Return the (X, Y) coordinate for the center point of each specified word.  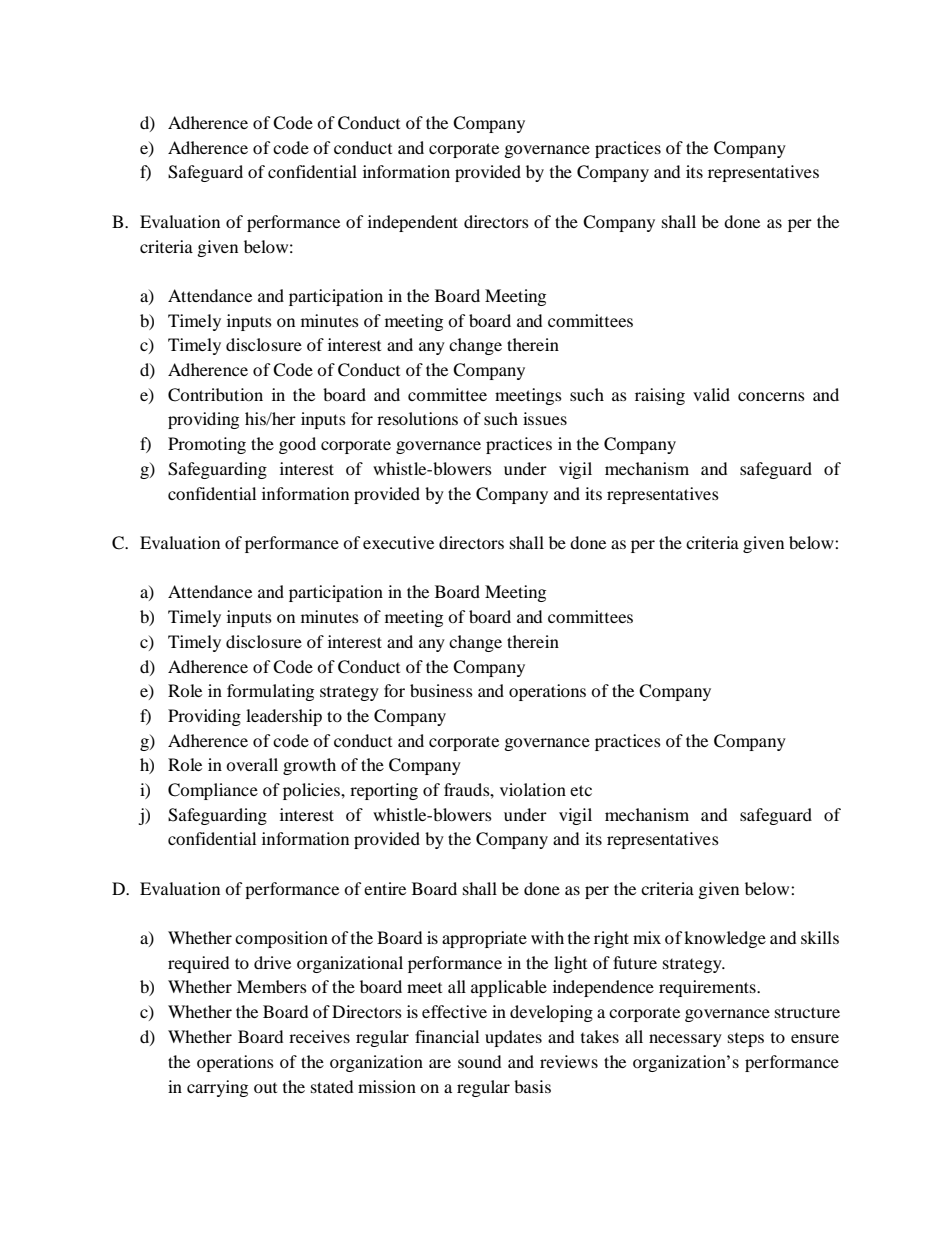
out (265, 1087)
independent (413, 223)
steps (746, 1039)
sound (479, 1061)
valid (711, 394)
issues (545, 418)
